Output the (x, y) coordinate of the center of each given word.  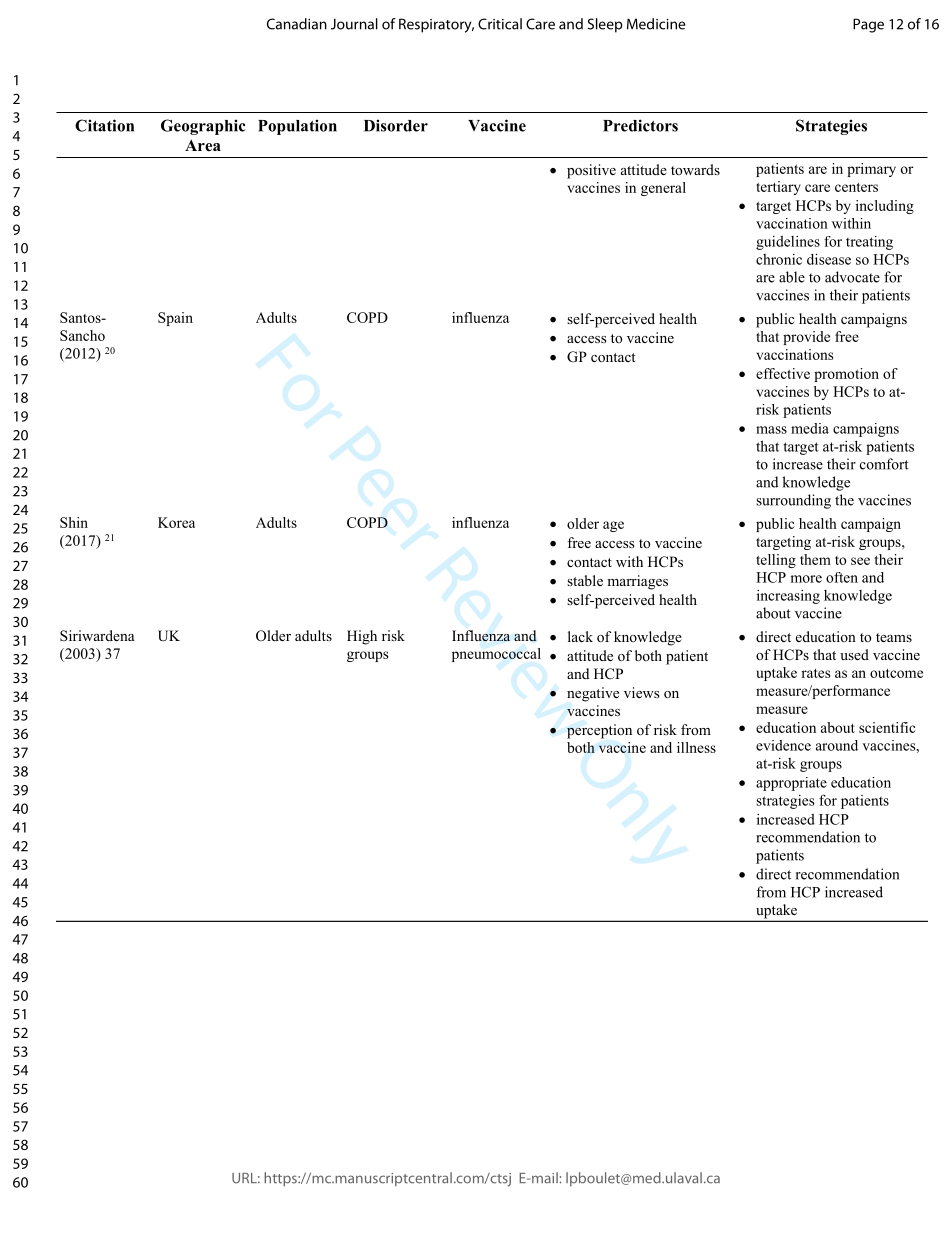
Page (868, 25)
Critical (500, 24)
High (362, 637)
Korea (176, 522)
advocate (852, 277)
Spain (175, 319)
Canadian (297, 24)
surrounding (793, 501)
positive (591, 171)
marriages (637, 582)
